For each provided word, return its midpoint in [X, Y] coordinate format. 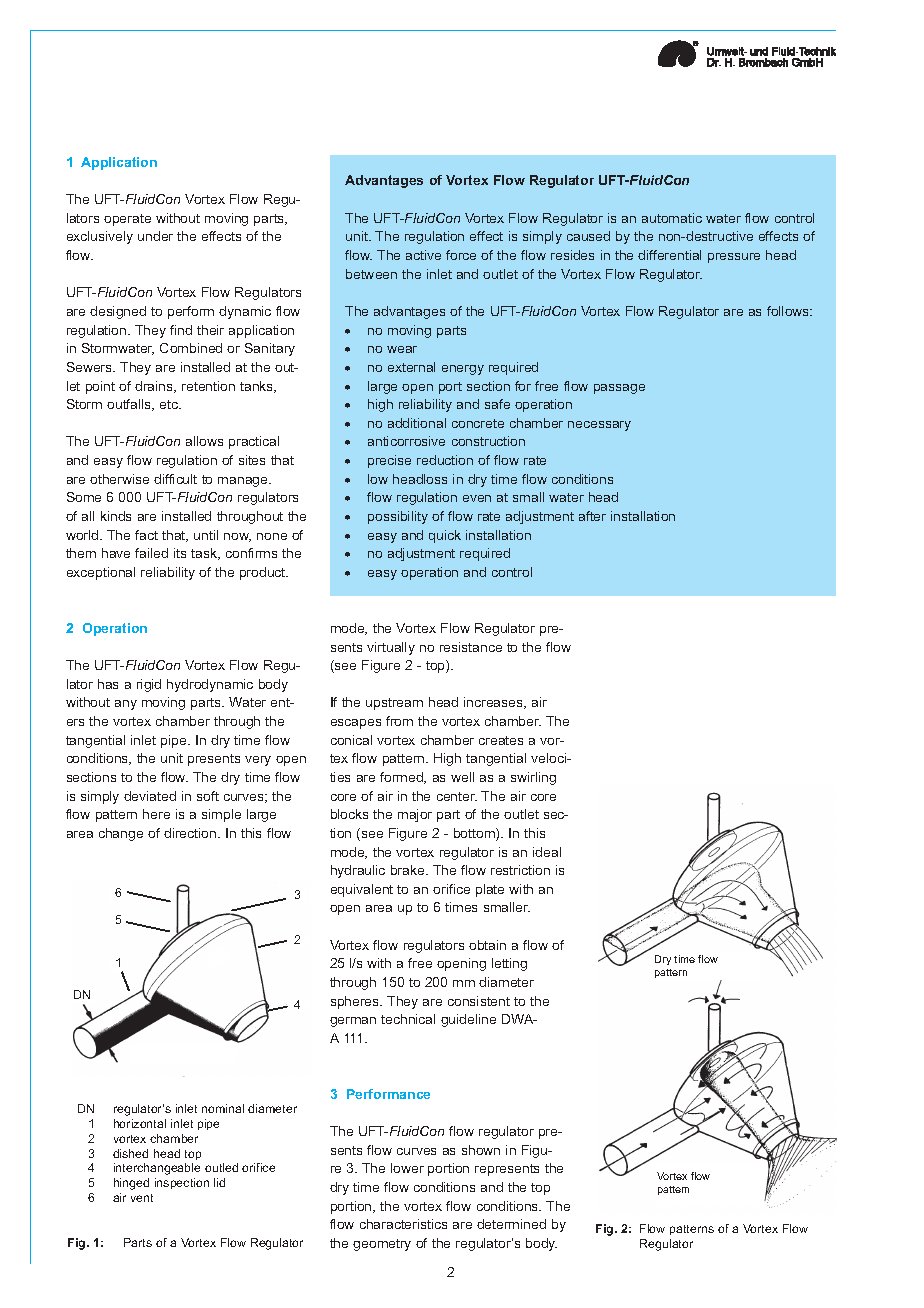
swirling [533, 778]
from [399, 721]
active [423, 255]
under [155, 236]
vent [142, 1198]
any [126, 705]
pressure [734, 258]
